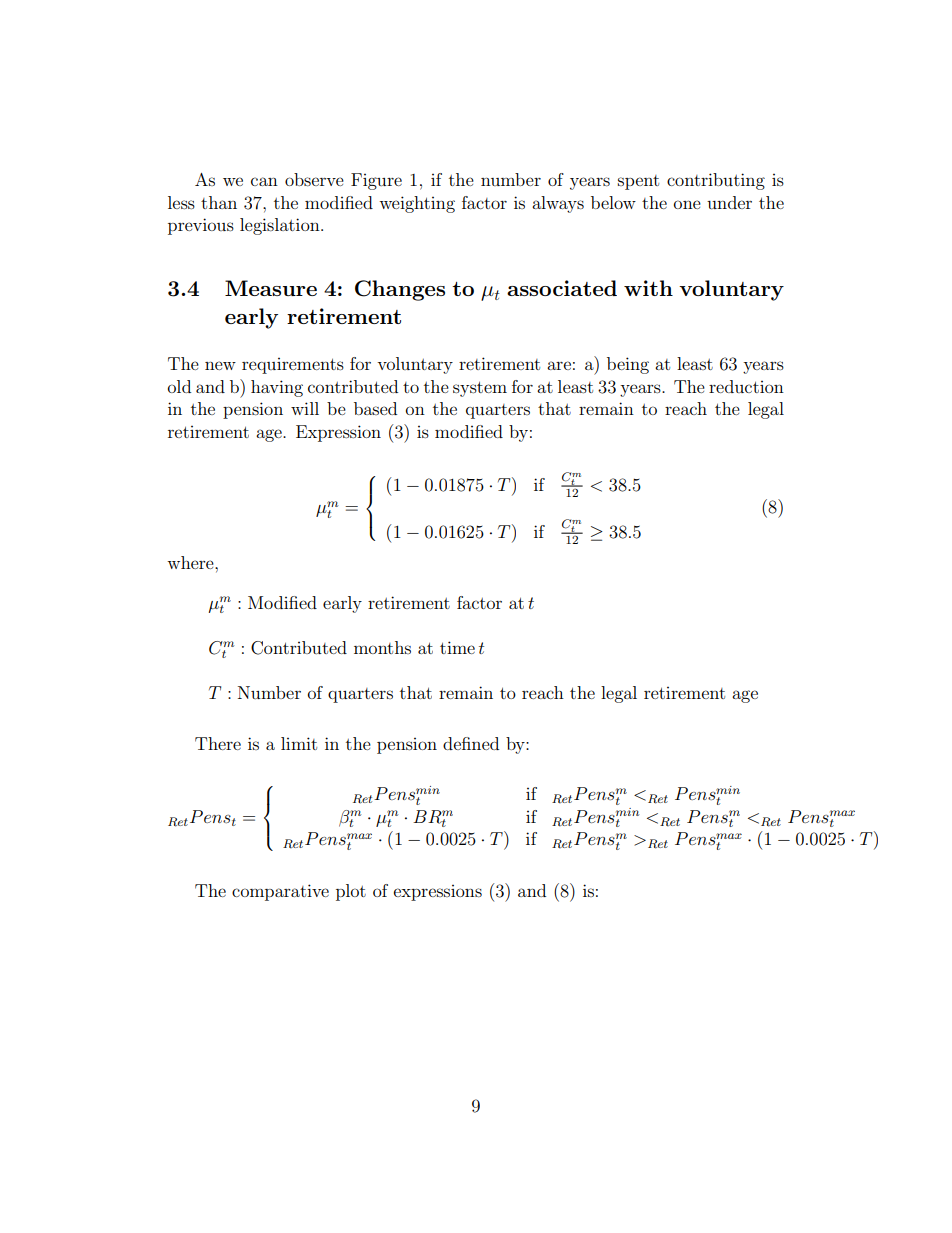  What do you see at coordinates (471, 743) in the image?
I see `defined` at bounding box center [471, 743].
